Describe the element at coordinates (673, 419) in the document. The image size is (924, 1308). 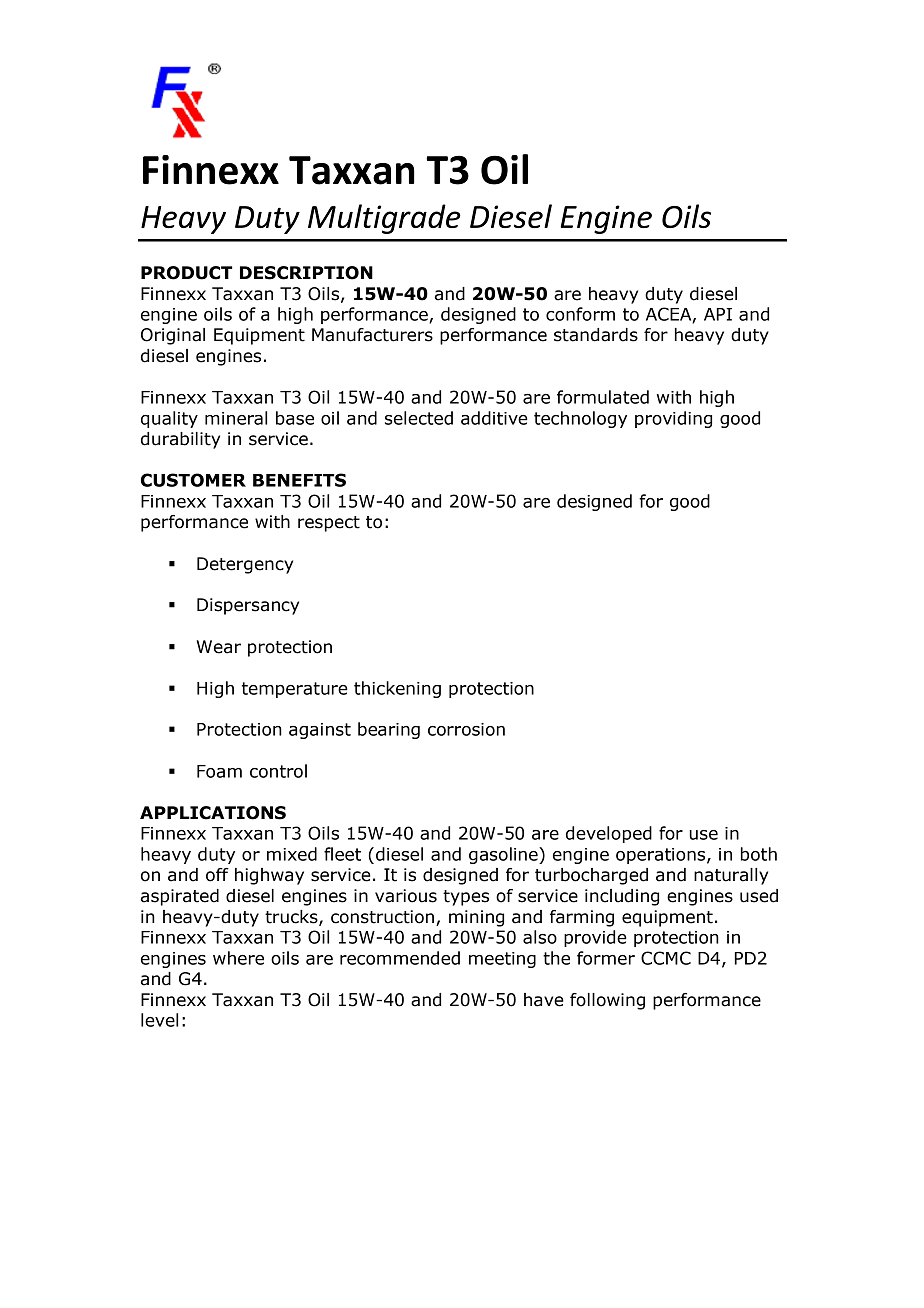
I see `providing` at that location.
